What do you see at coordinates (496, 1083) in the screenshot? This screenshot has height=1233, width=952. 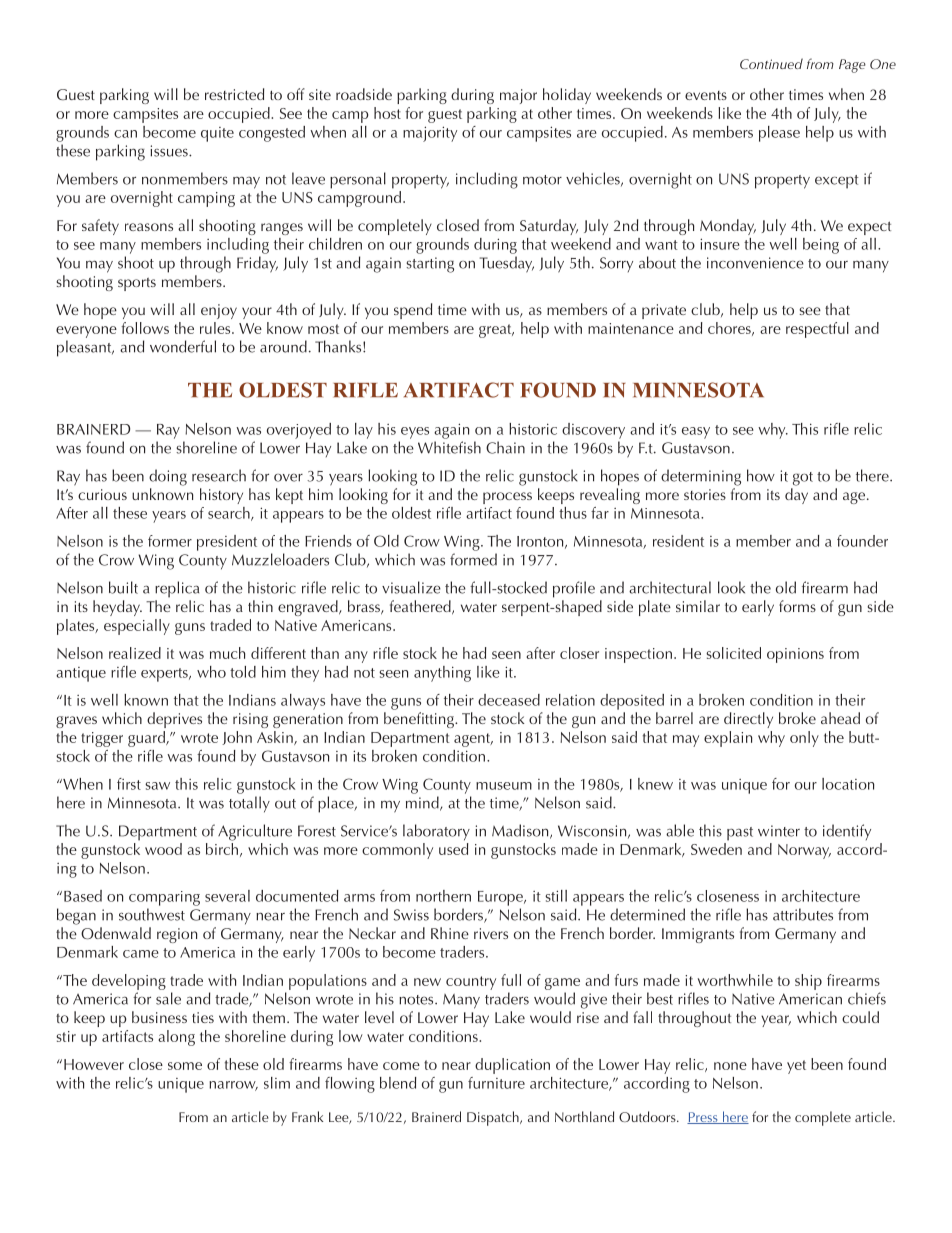 I see `furniture` at bounding box center [496, 1083].
